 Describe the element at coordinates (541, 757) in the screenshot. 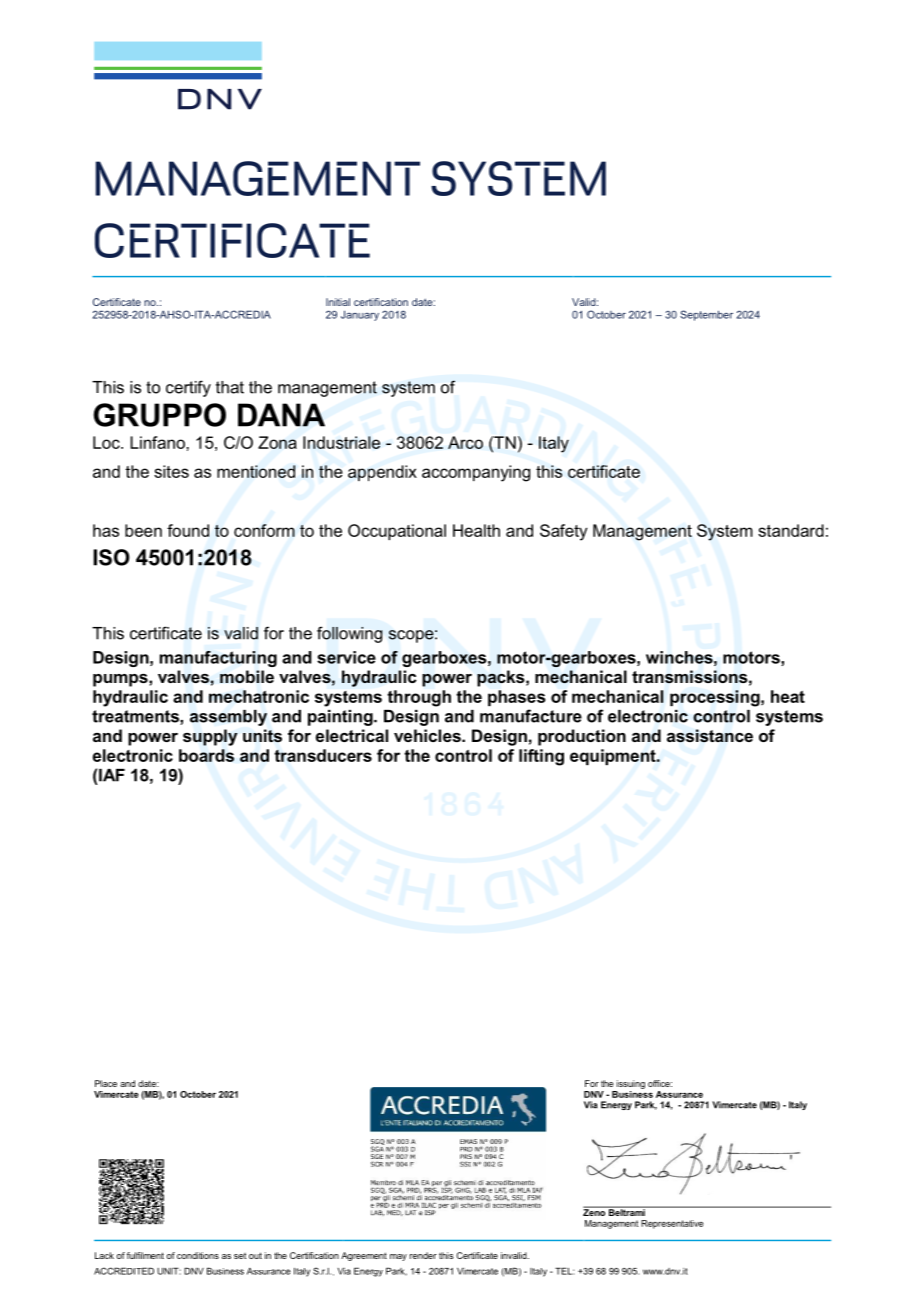

I see `lifting` at that location.
